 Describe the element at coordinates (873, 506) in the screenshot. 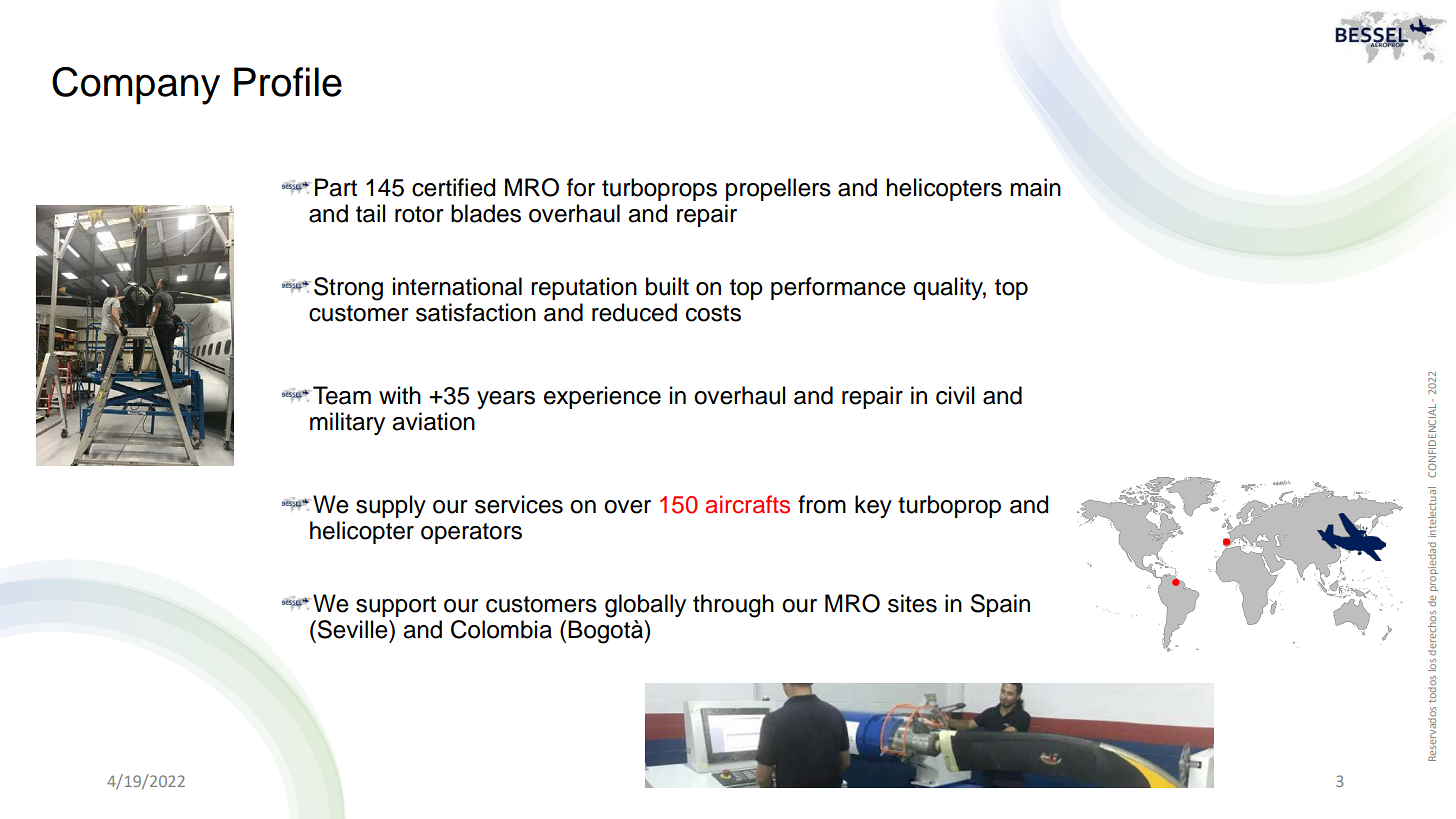

I see `key` at that location.
